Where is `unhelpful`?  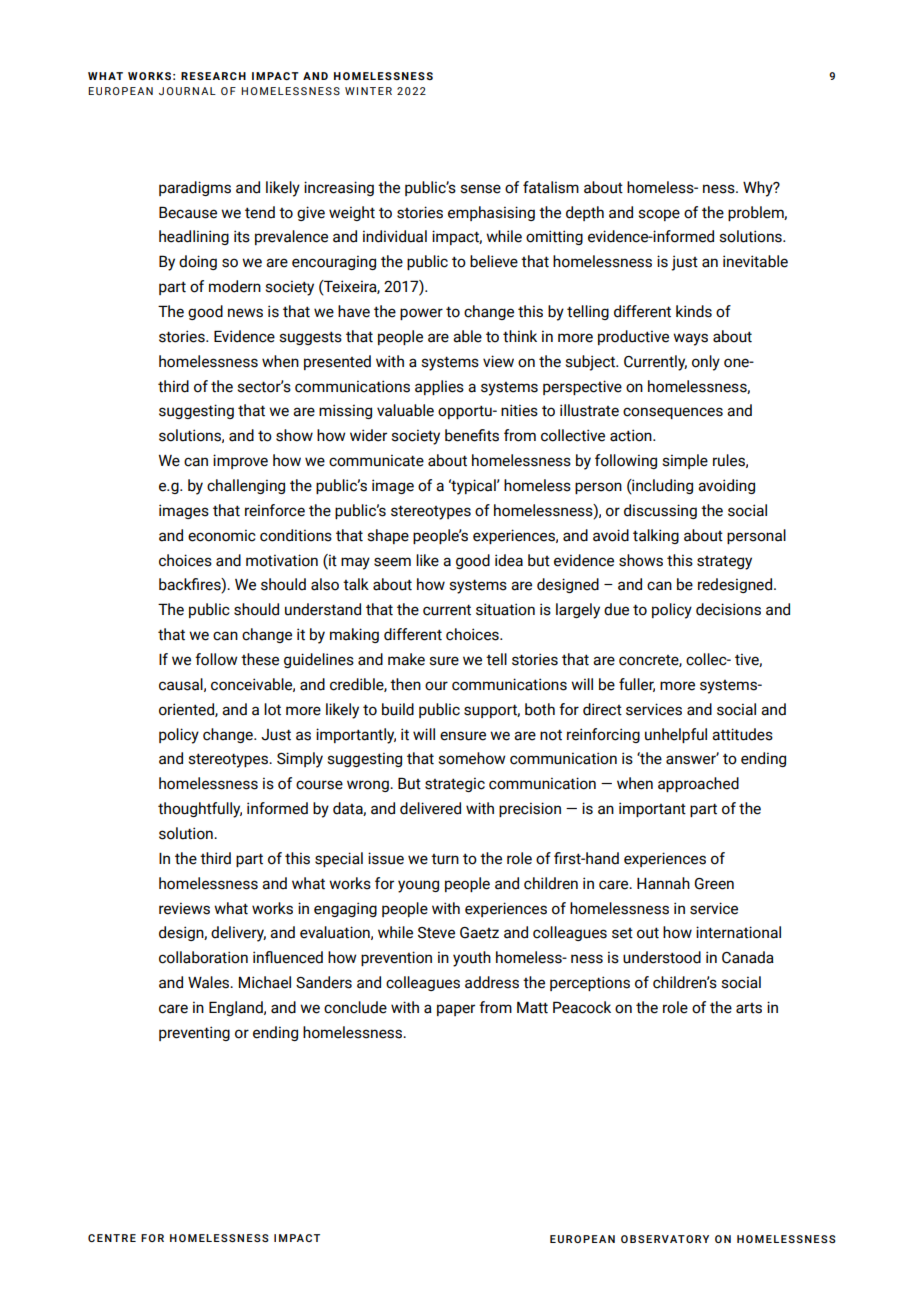
unhelpful is located at coordinates (676, 735).
